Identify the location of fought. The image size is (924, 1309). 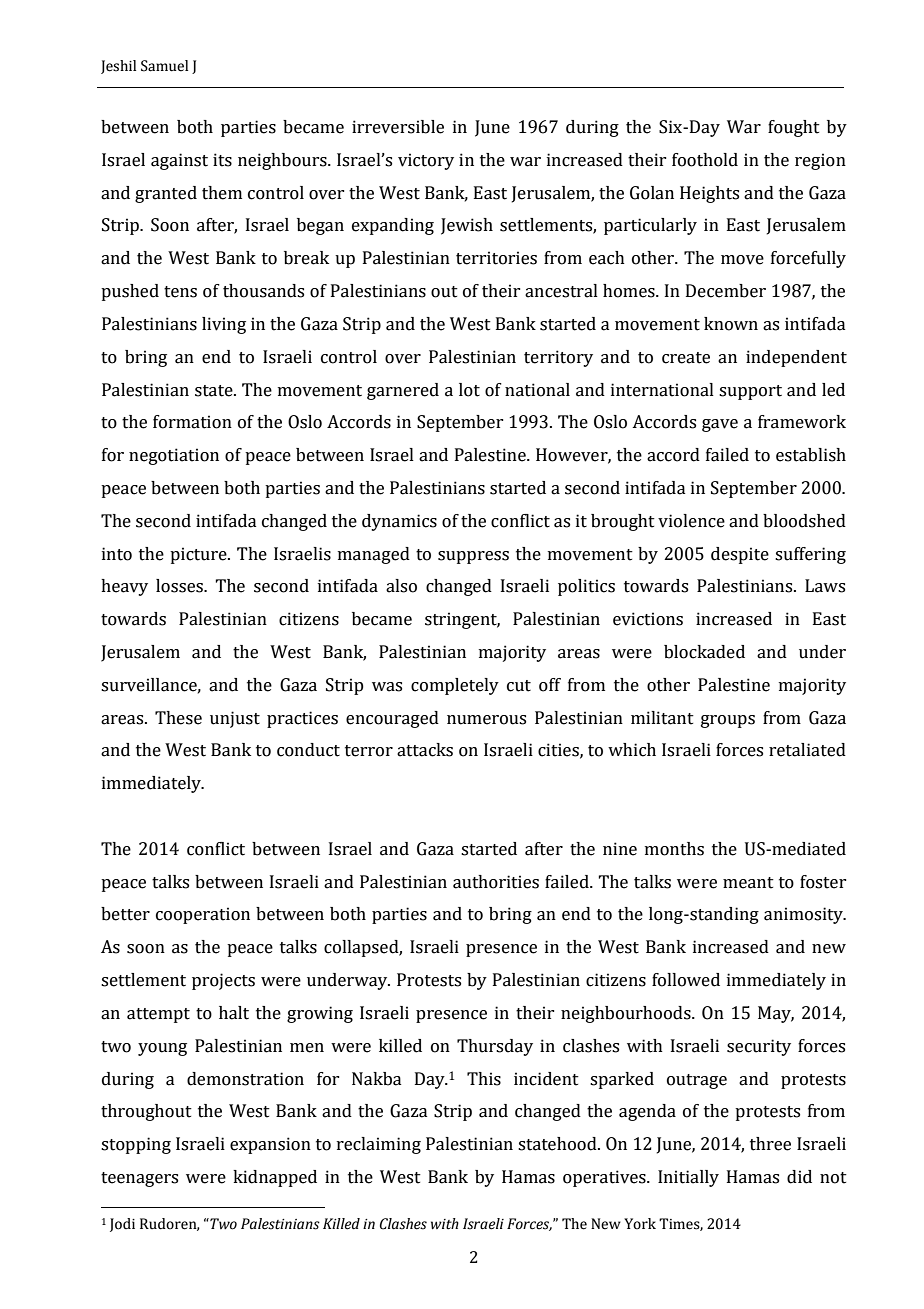
(794, 128).
